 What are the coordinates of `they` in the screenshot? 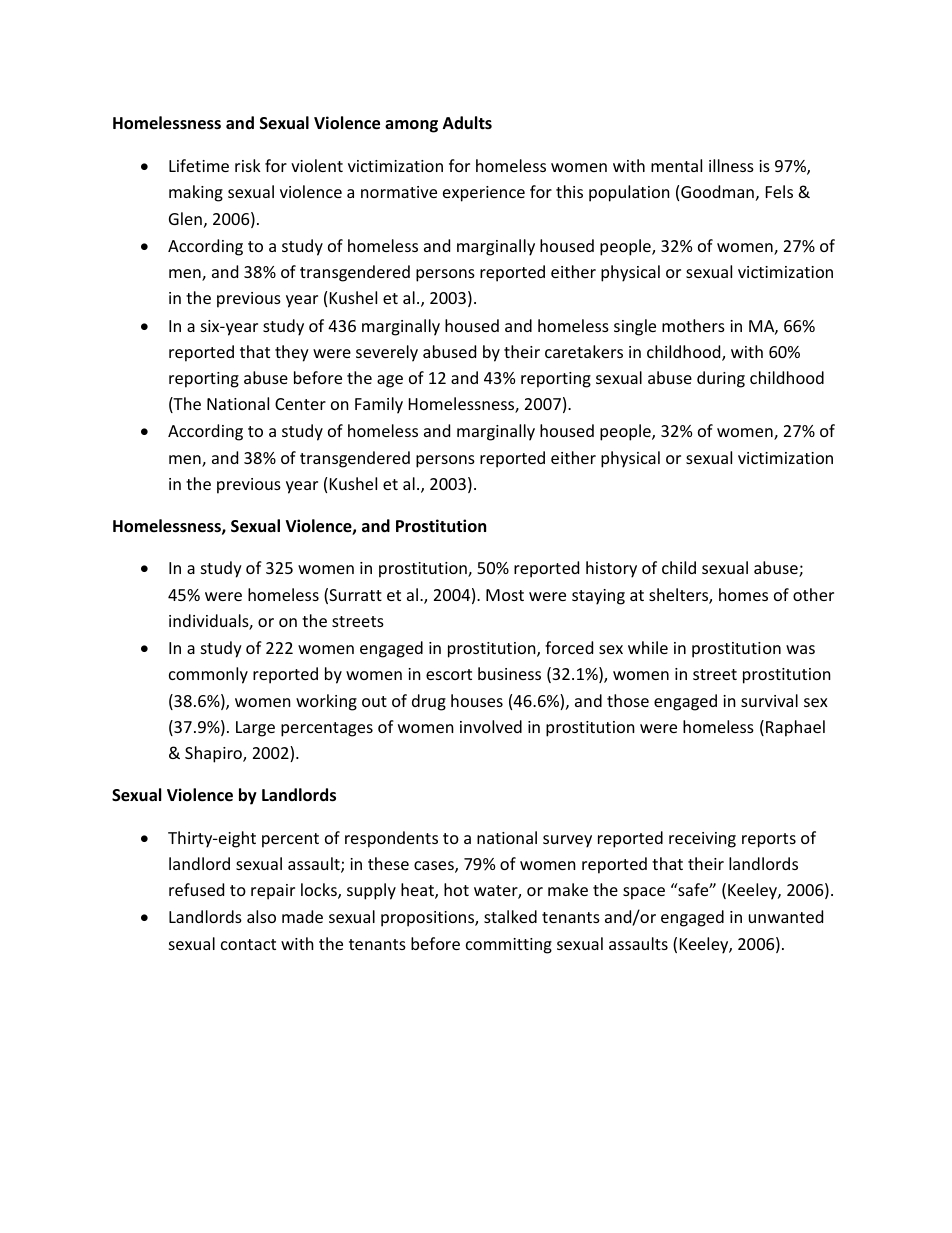 It's located at (292, 353).
